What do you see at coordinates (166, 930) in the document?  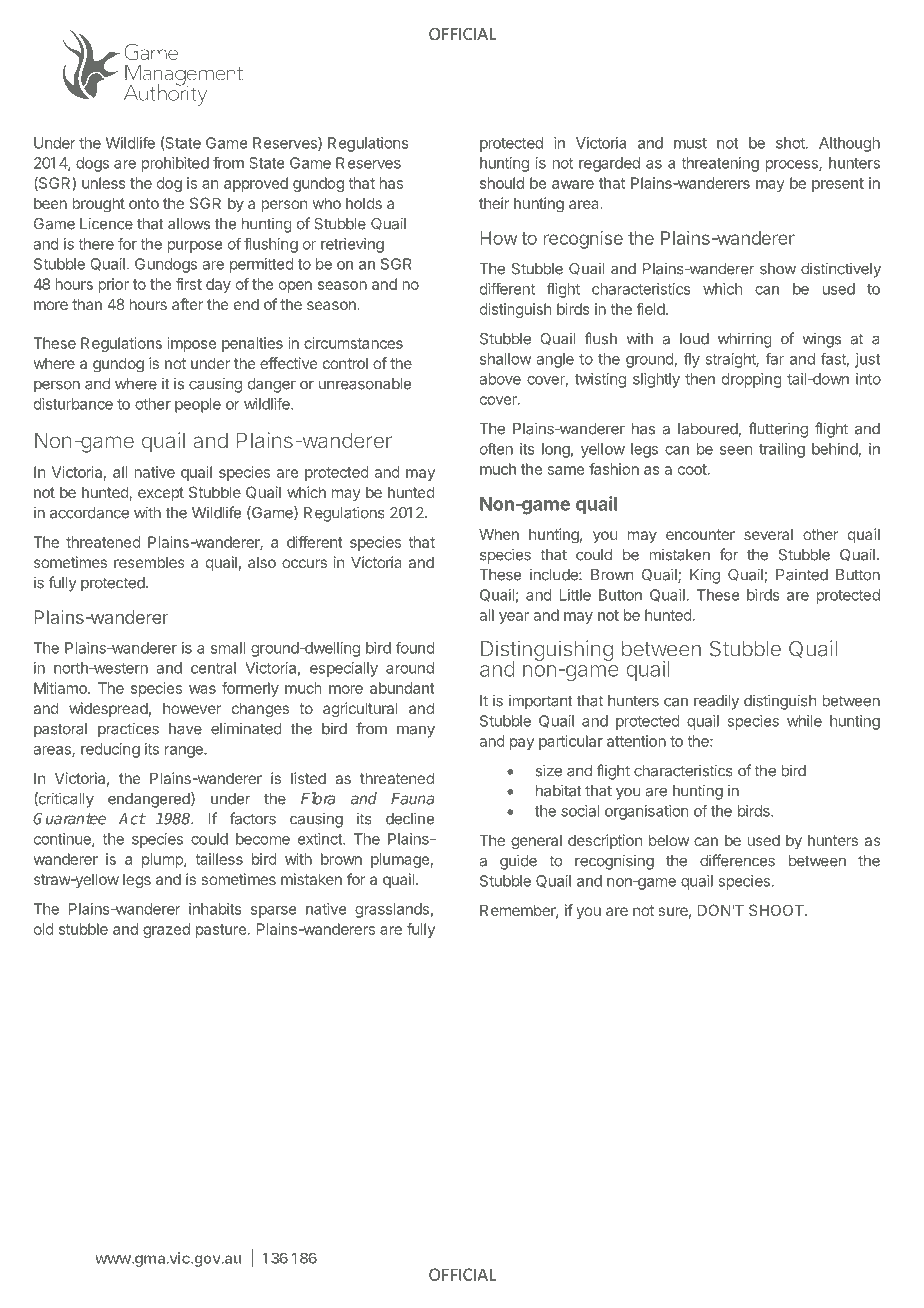 I see `grazed` at bounding box center [166, 930].
